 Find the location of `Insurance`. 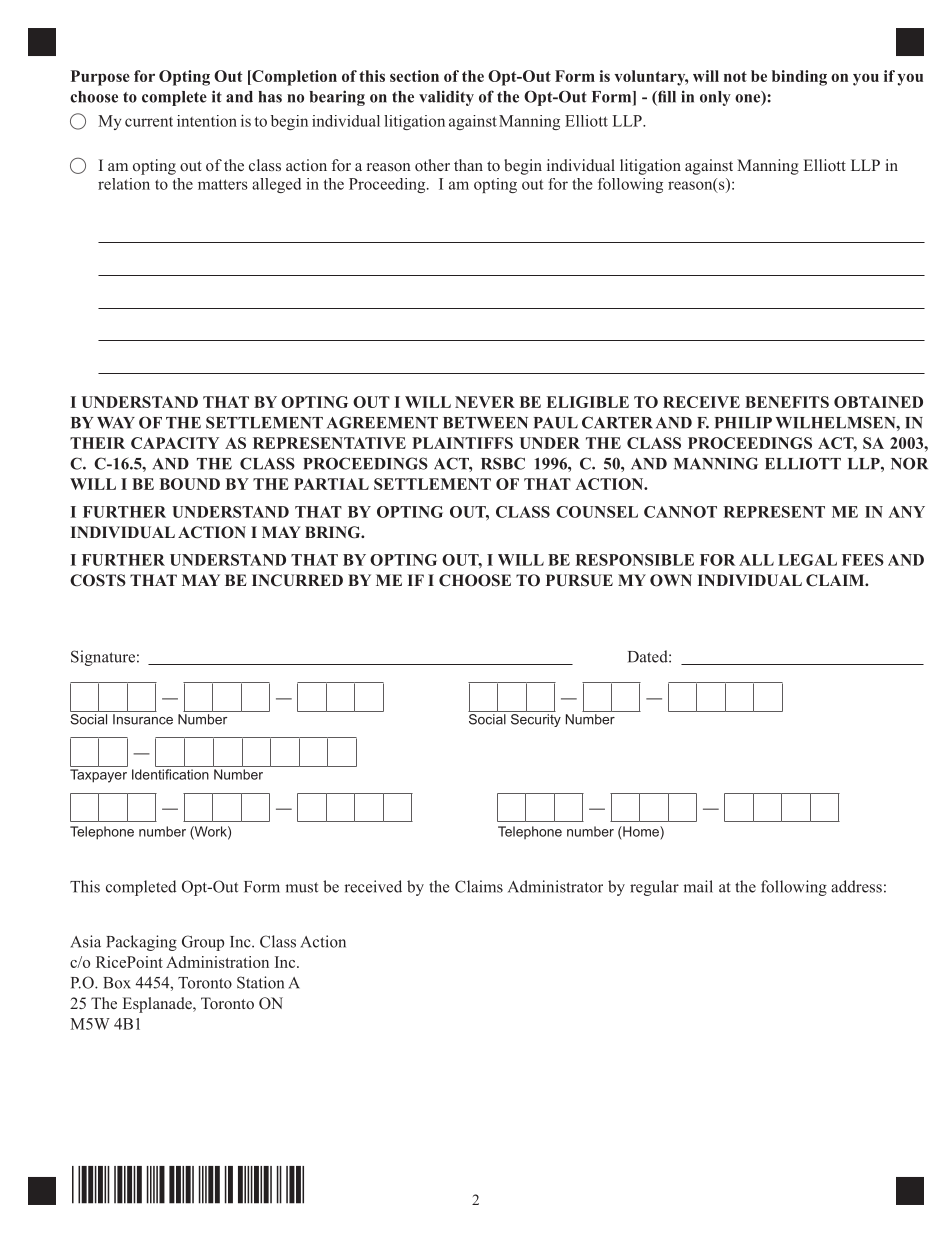

Insurance is located at coordinates (143, 719).
